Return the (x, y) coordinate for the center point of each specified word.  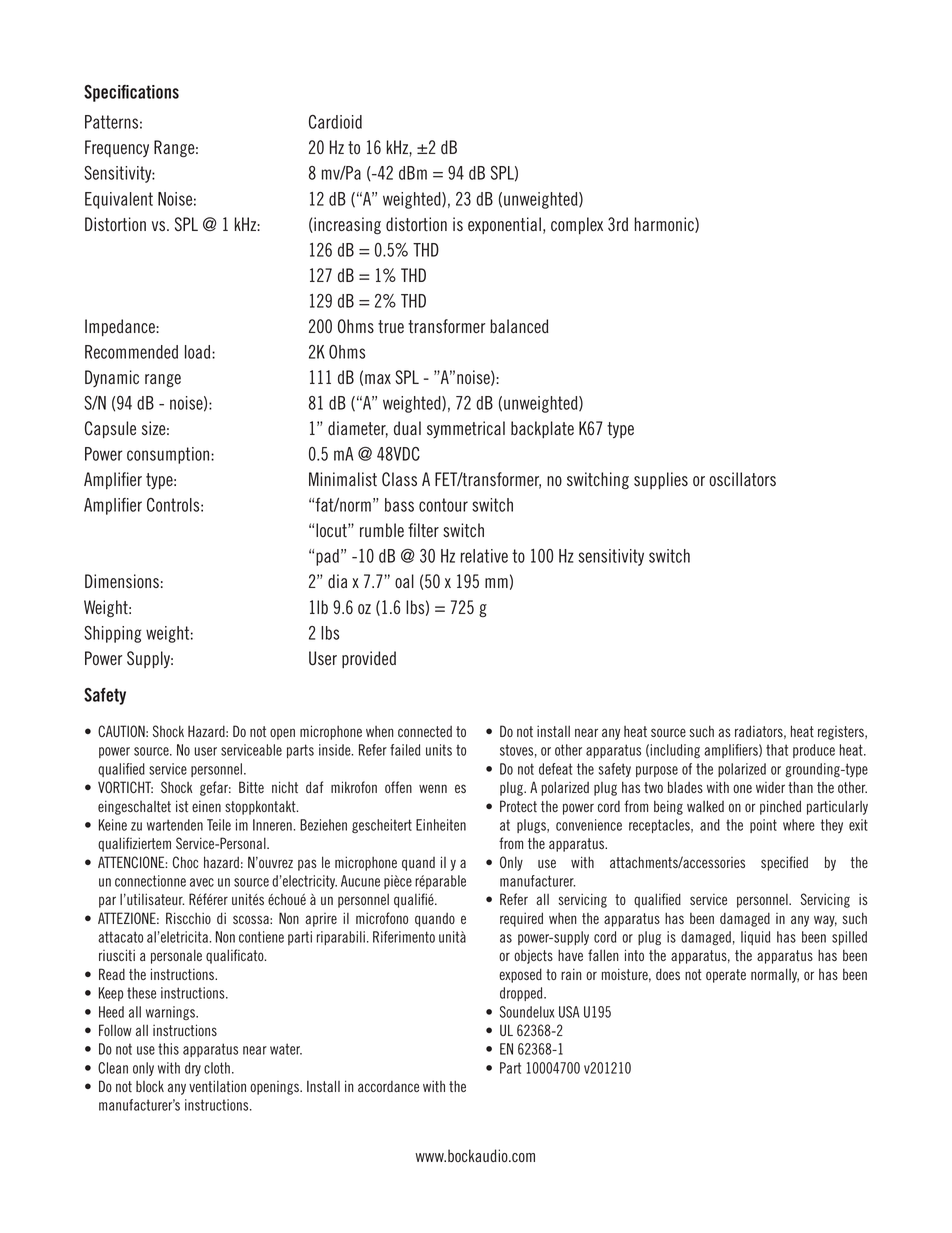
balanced (519, 326)
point (763, 826)
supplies (661, 480)
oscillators (742, 479)
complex (577, 225)
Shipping (113, 634)
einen (206, 806)
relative (484, 556)
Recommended (131, 352)
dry (193, 1069)
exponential (504, 225)
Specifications (131, 93)
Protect (518, 806)
